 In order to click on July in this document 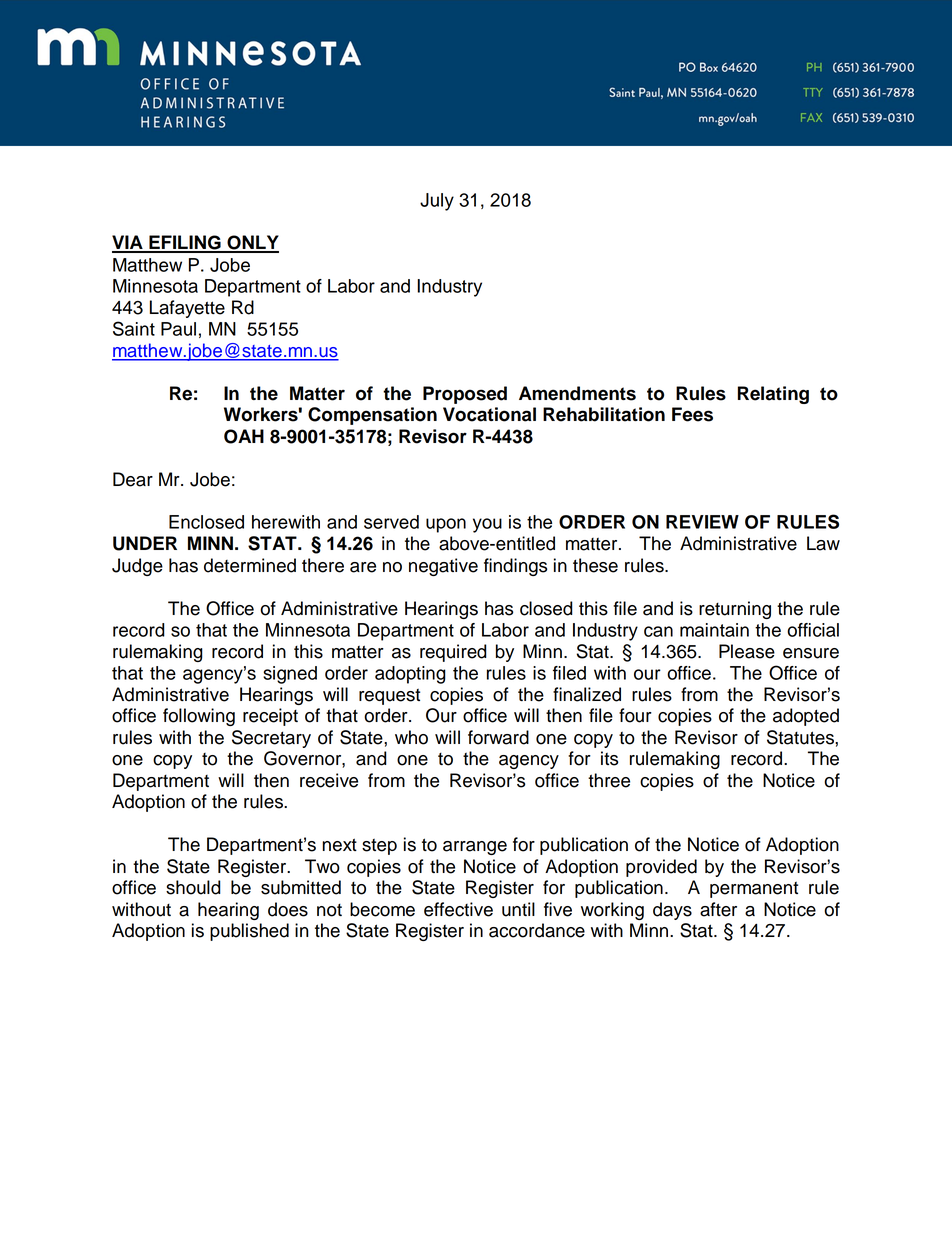, I will do `click(437, 202)`.
